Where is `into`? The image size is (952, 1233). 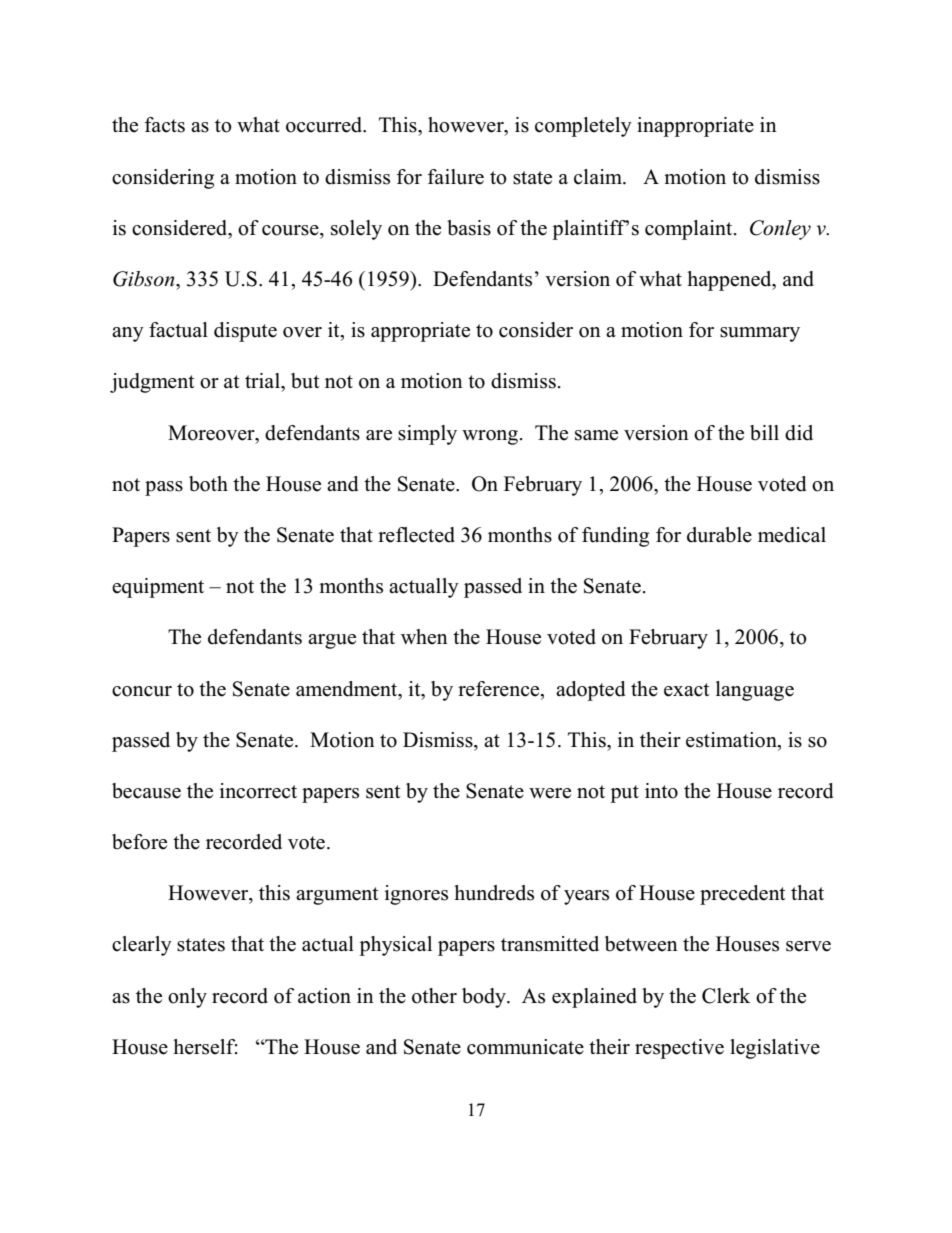
into is located at coordinates (661, 791).
